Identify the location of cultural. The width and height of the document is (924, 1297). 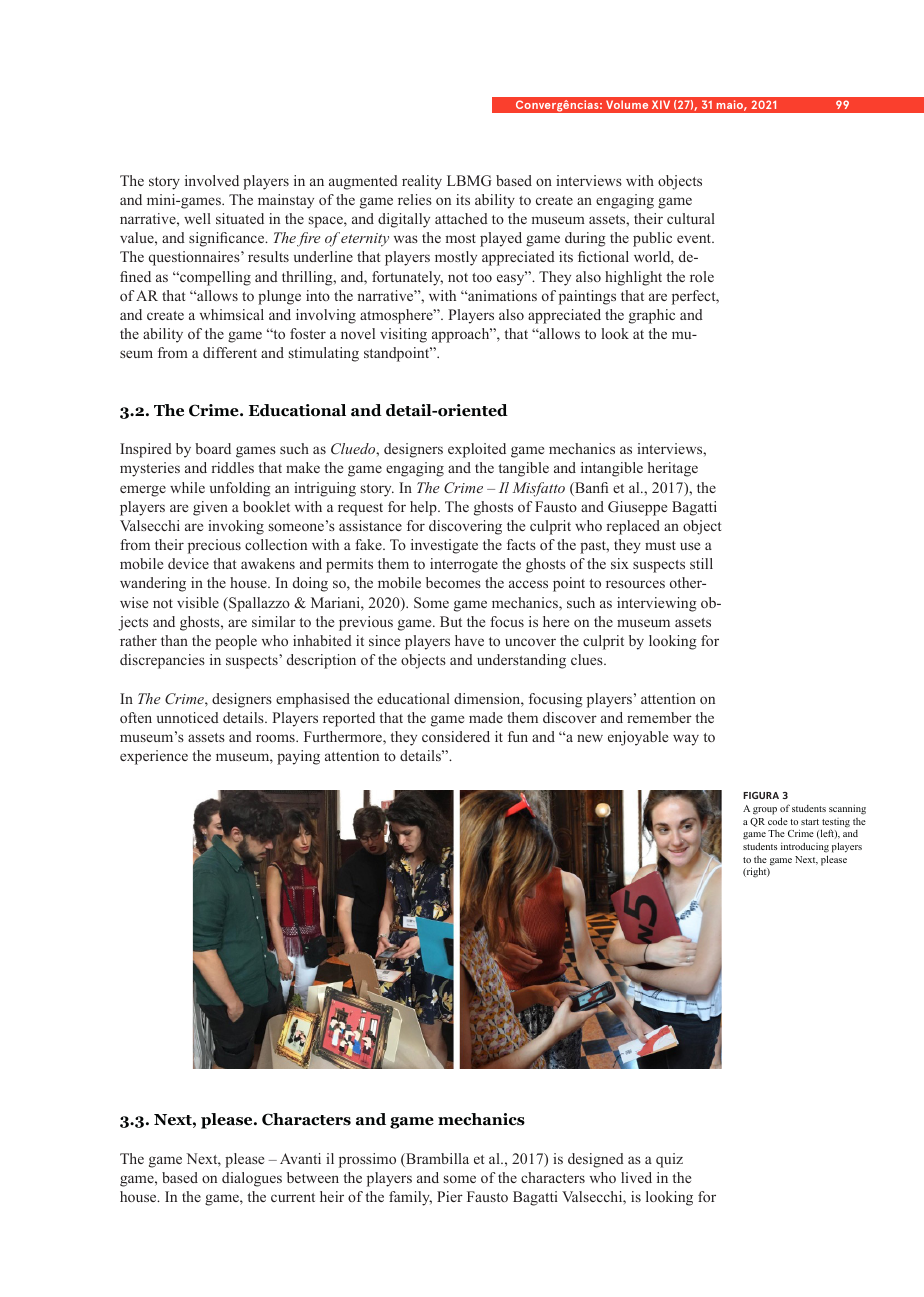
(691, 218).
